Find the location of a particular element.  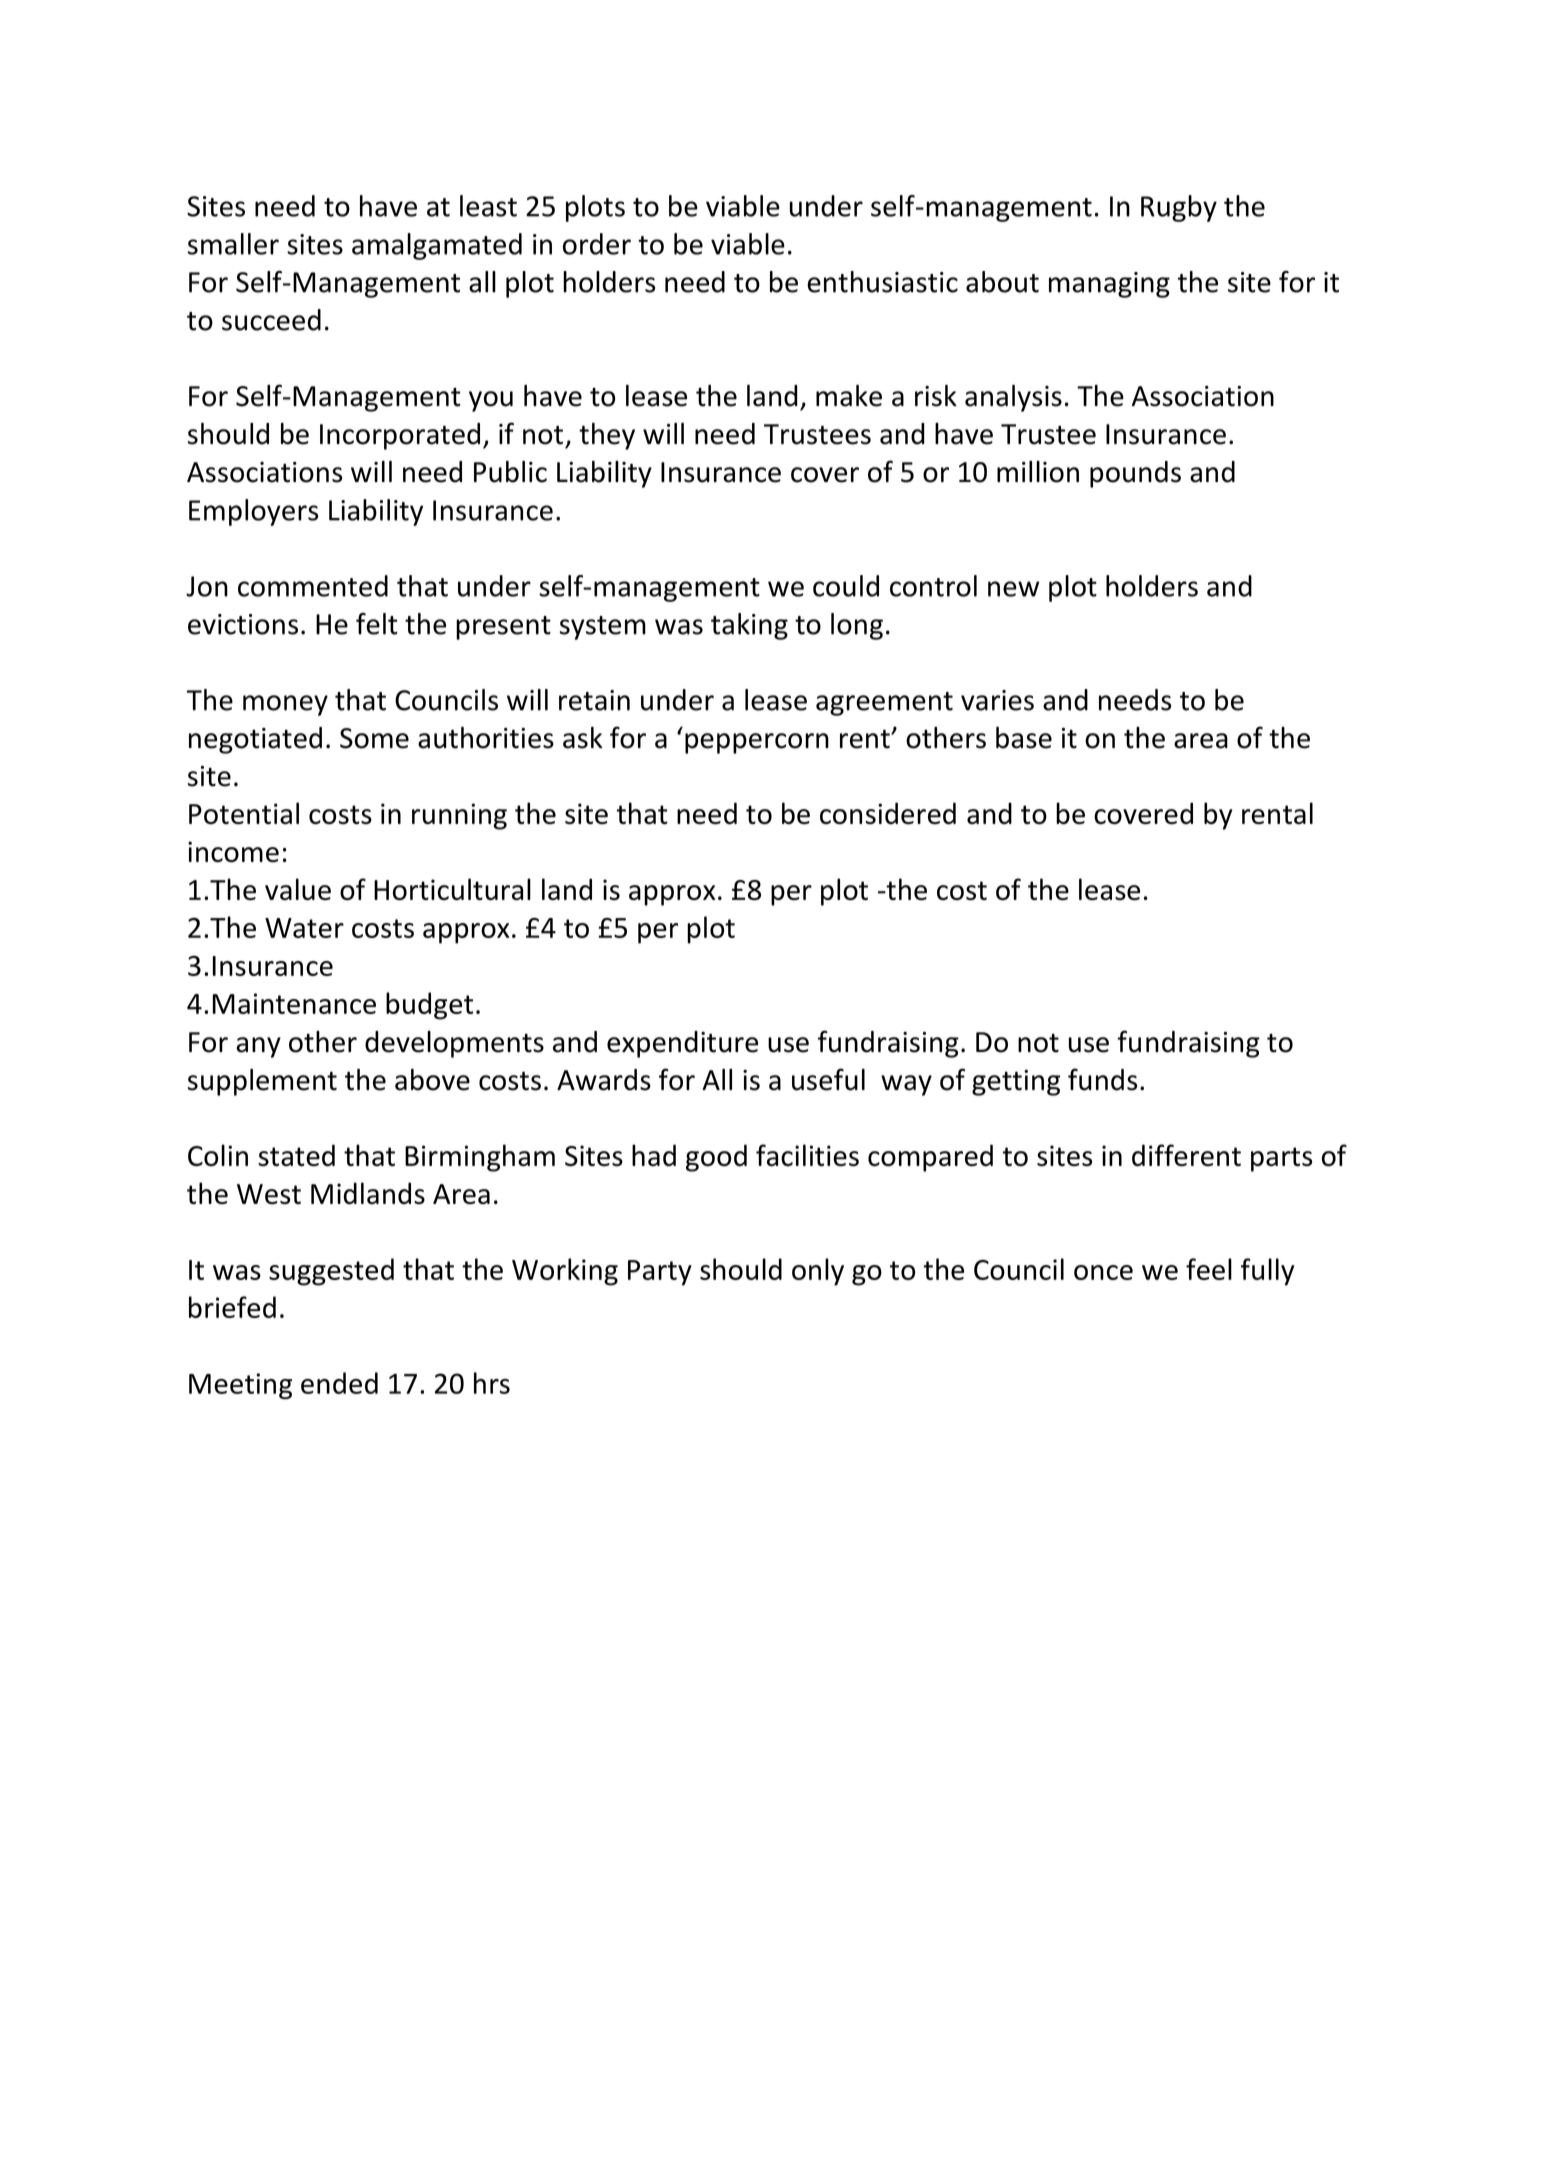

Rugby is located at coordinates (1179, 208).
